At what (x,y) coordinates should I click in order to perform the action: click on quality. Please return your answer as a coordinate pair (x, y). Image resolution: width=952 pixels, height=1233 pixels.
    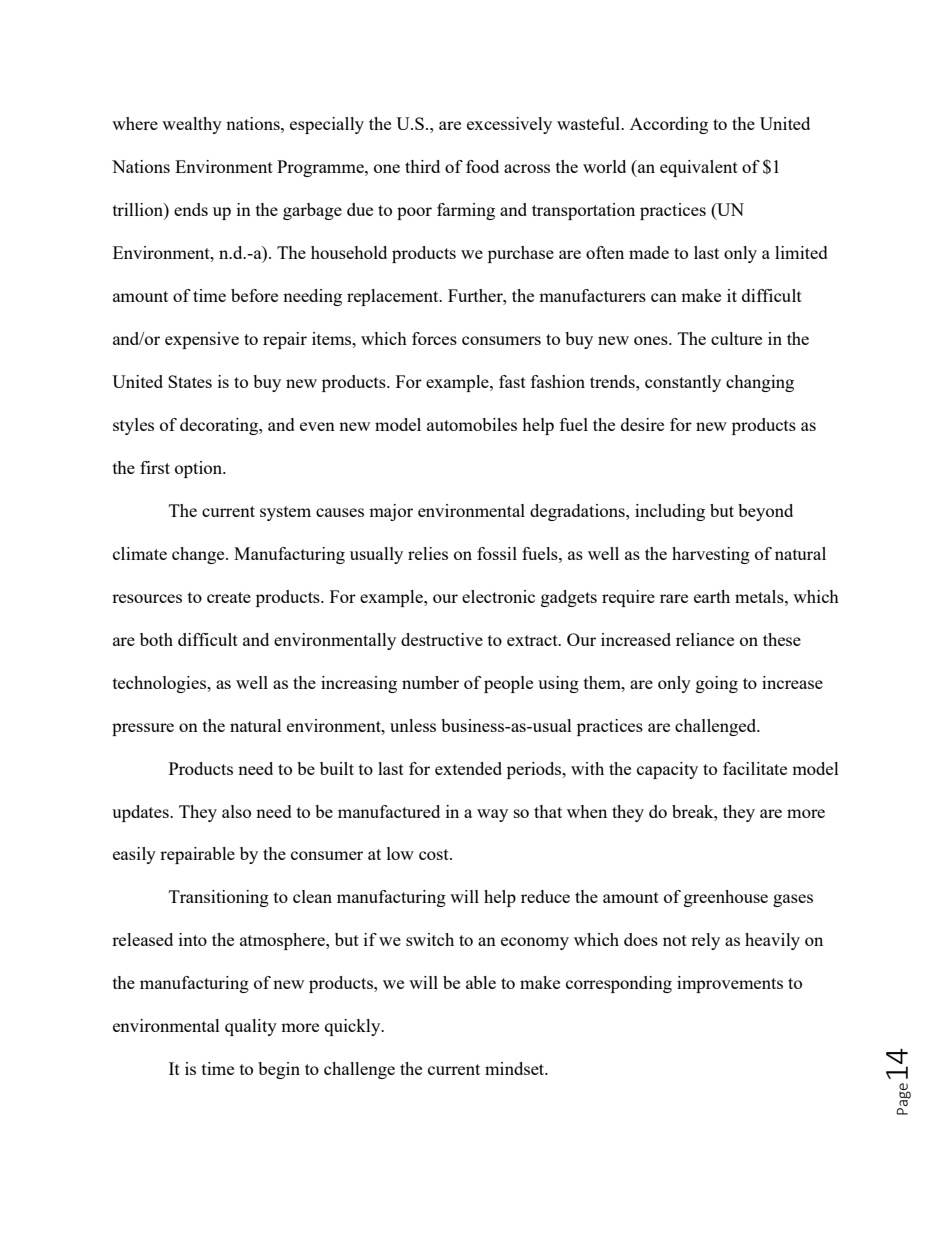
    Looking at the image, I should click on (251, 1027).
